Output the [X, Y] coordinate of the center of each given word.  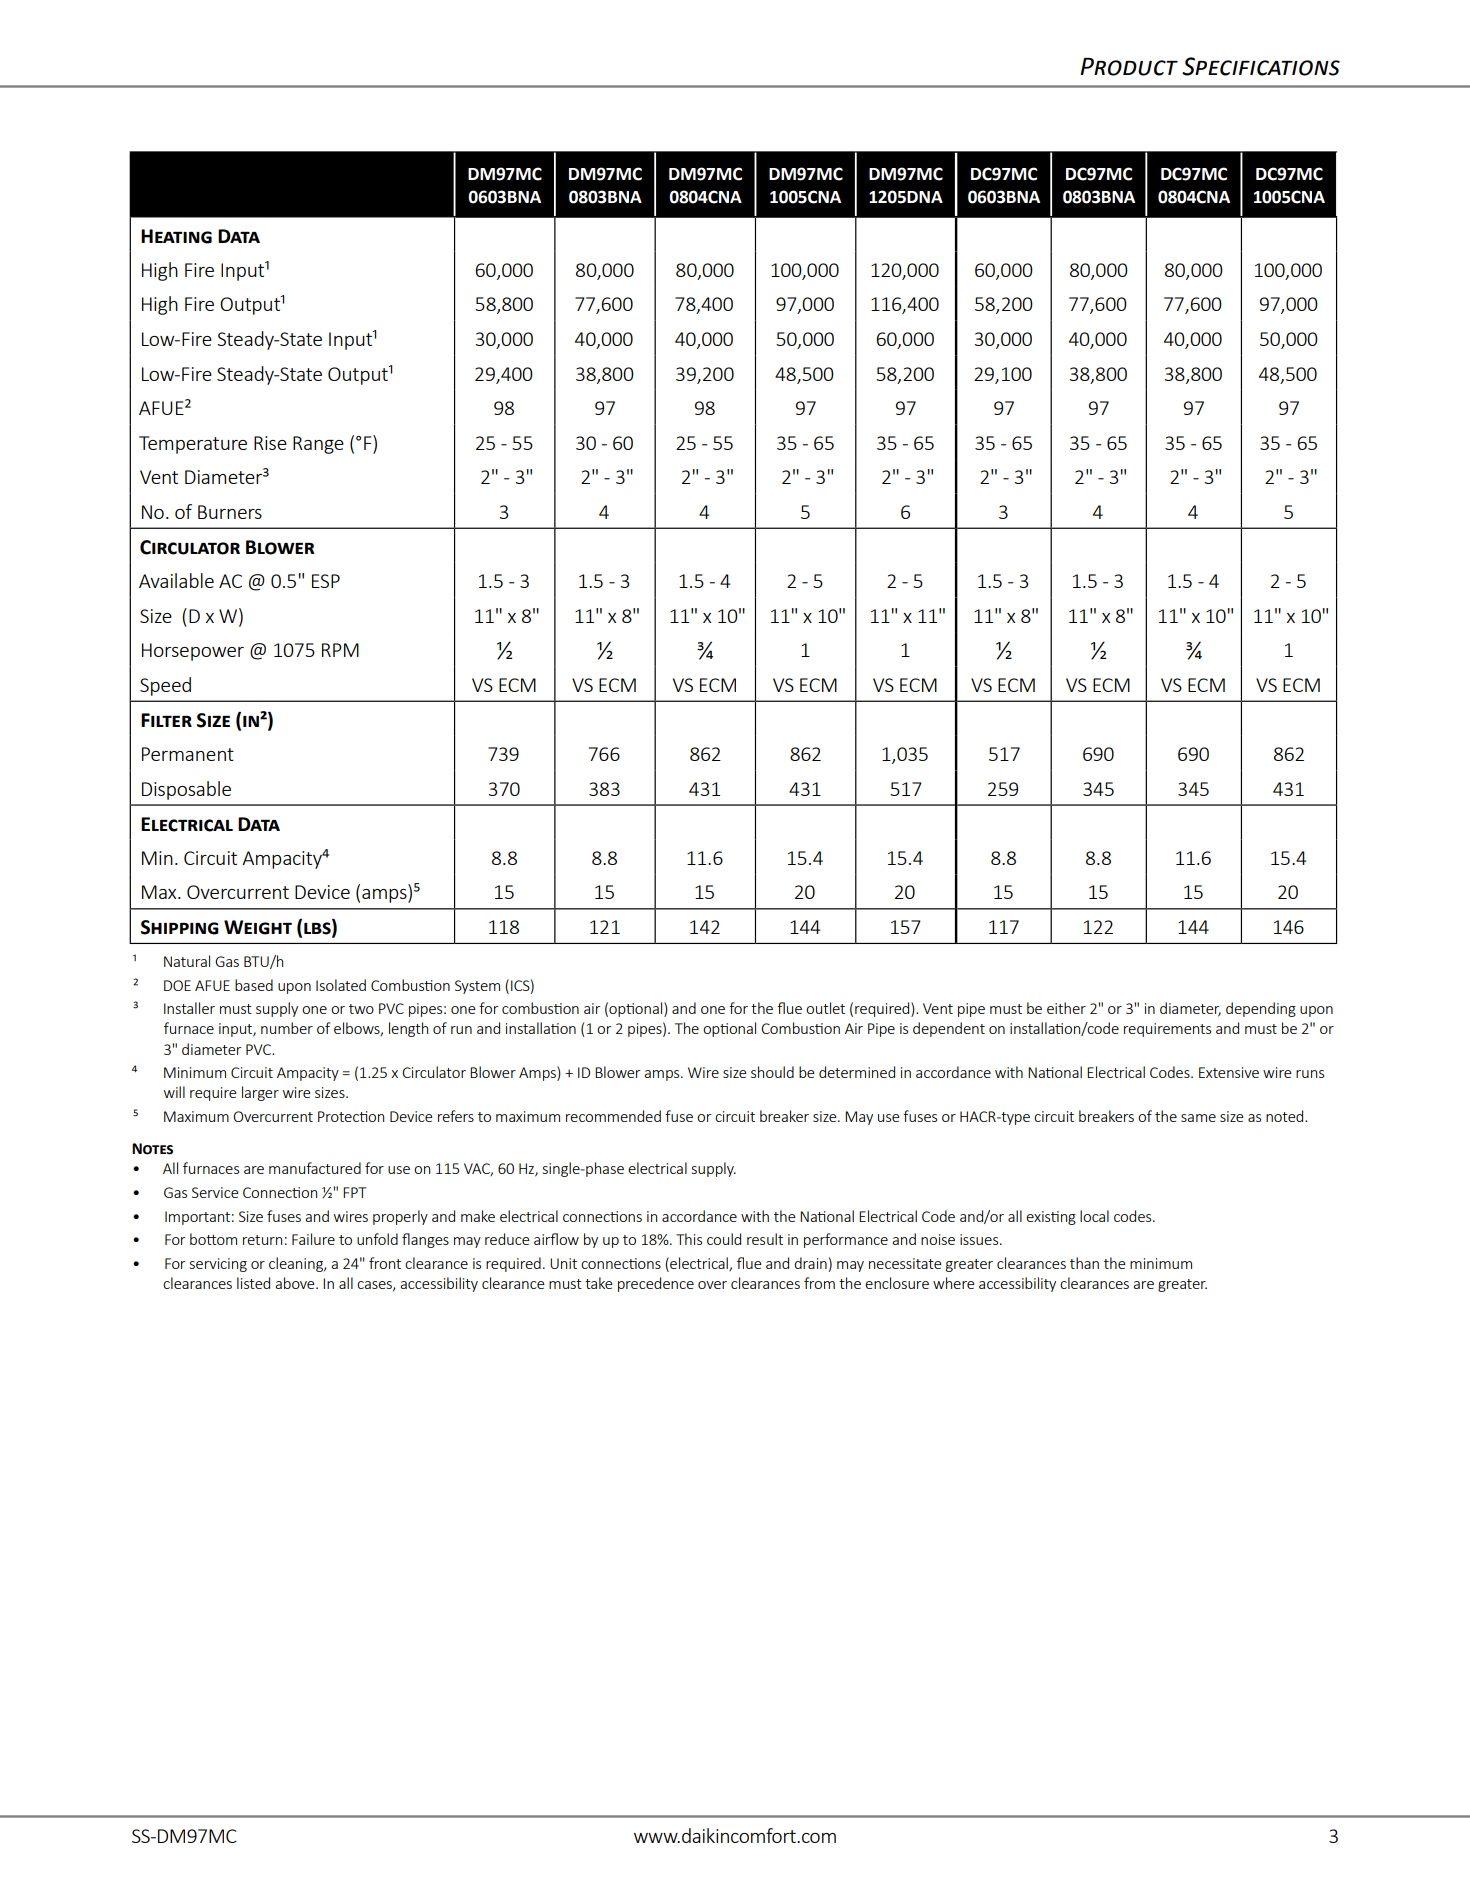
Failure [313, 1239]
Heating [176, 236]
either [1066, 1008]
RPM [340, 650]
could [724, 1239]
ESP [326, 581]
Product [1129, 67]
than [1084, 1263]
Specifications [1261, 66]
